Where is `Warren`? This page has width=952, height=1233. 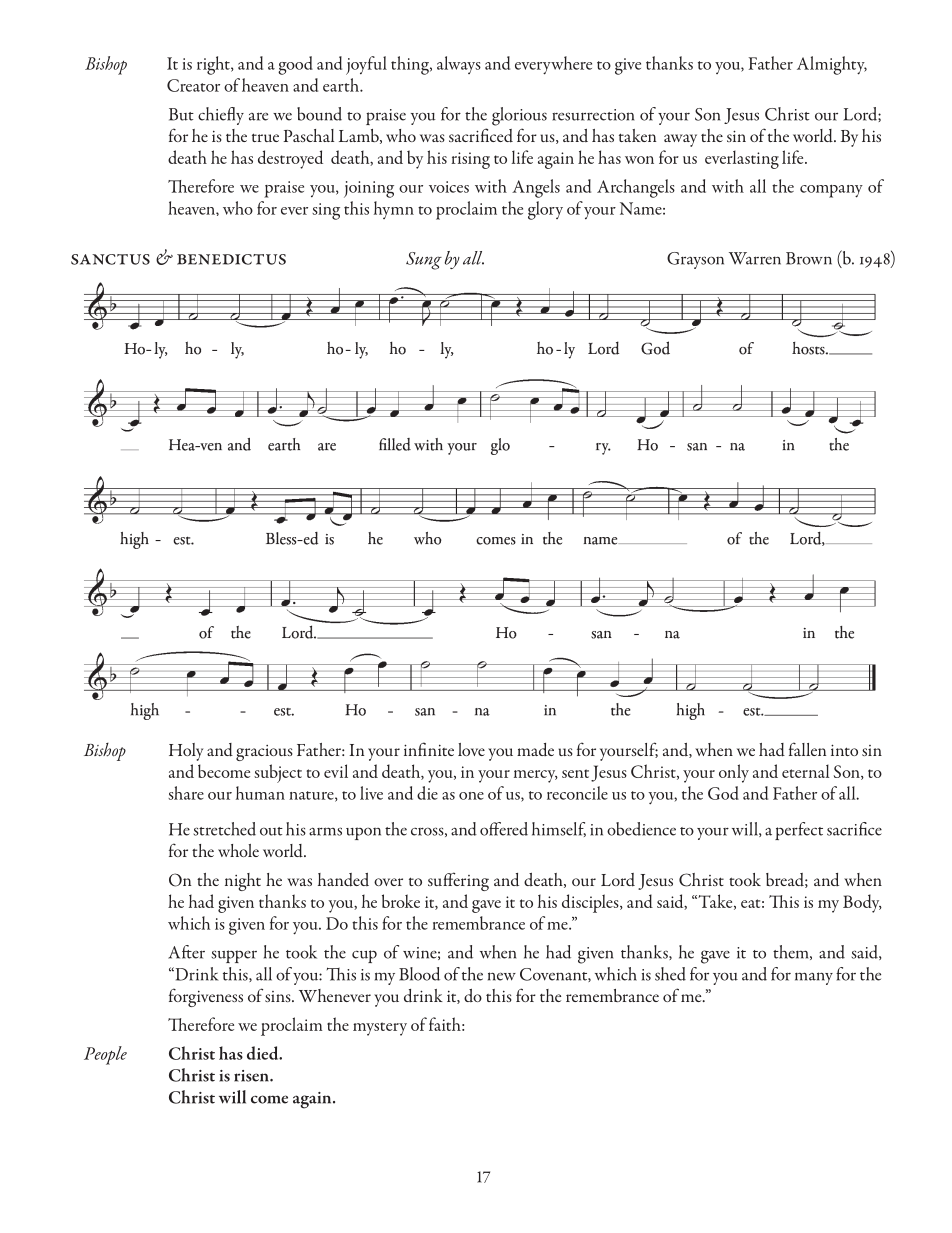
Warren is located at coordinates (755, 258).
